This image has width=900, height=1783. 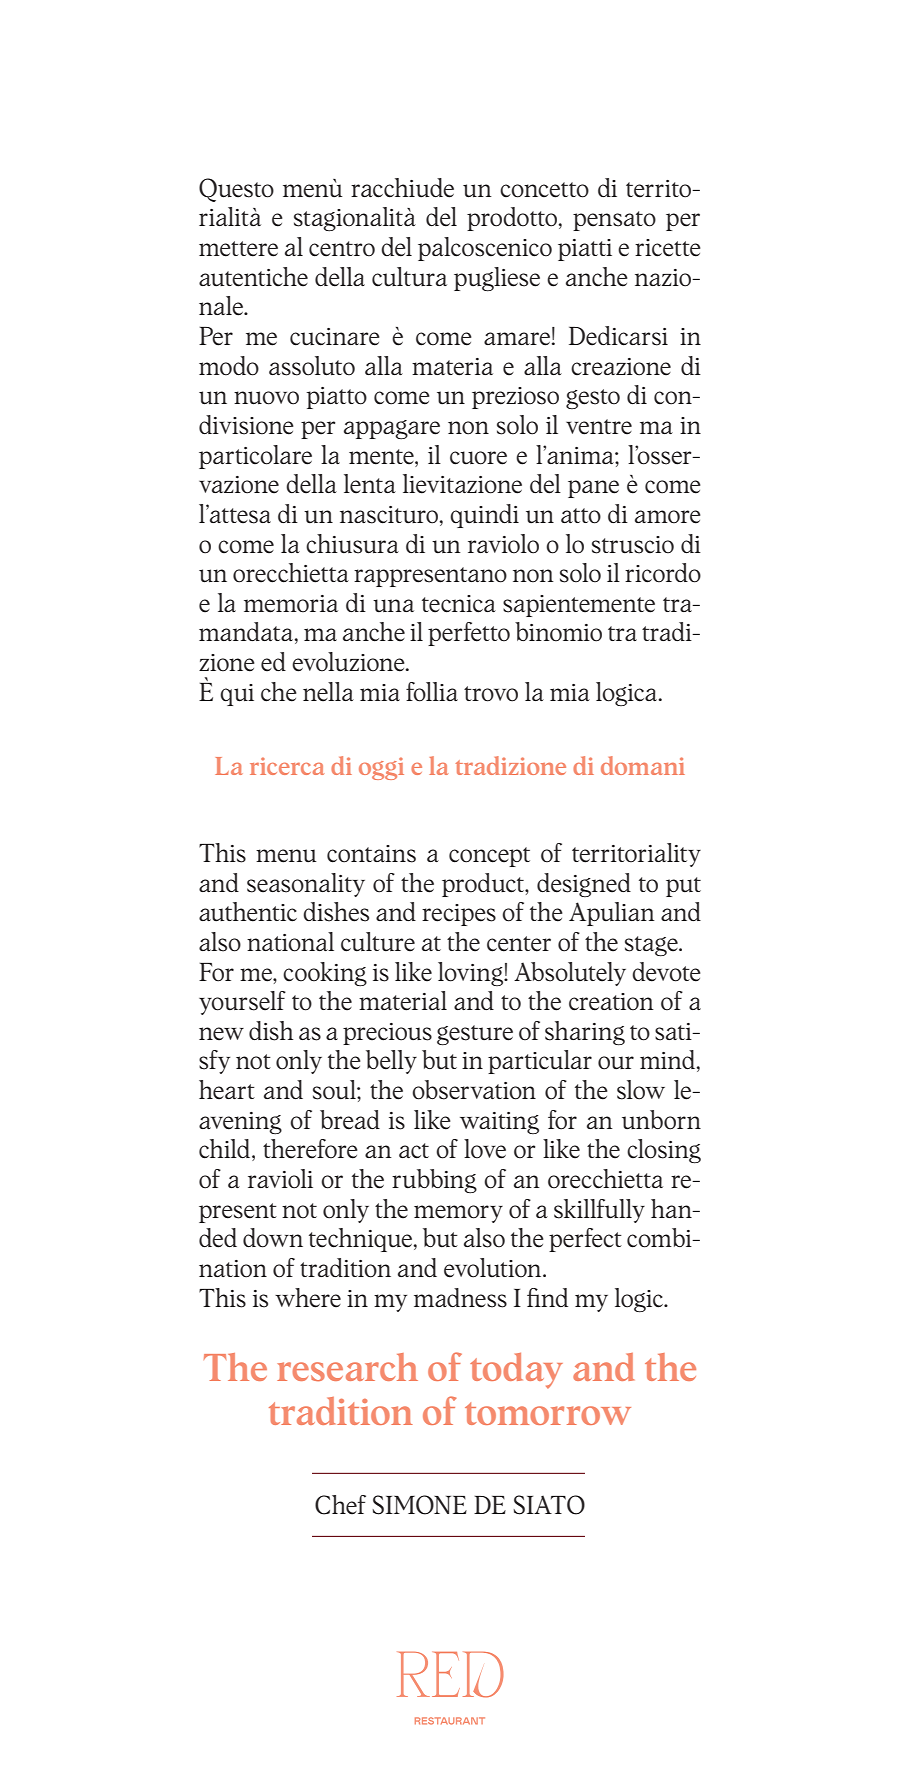 I want to click on amore, so click(x=668, y=517).
